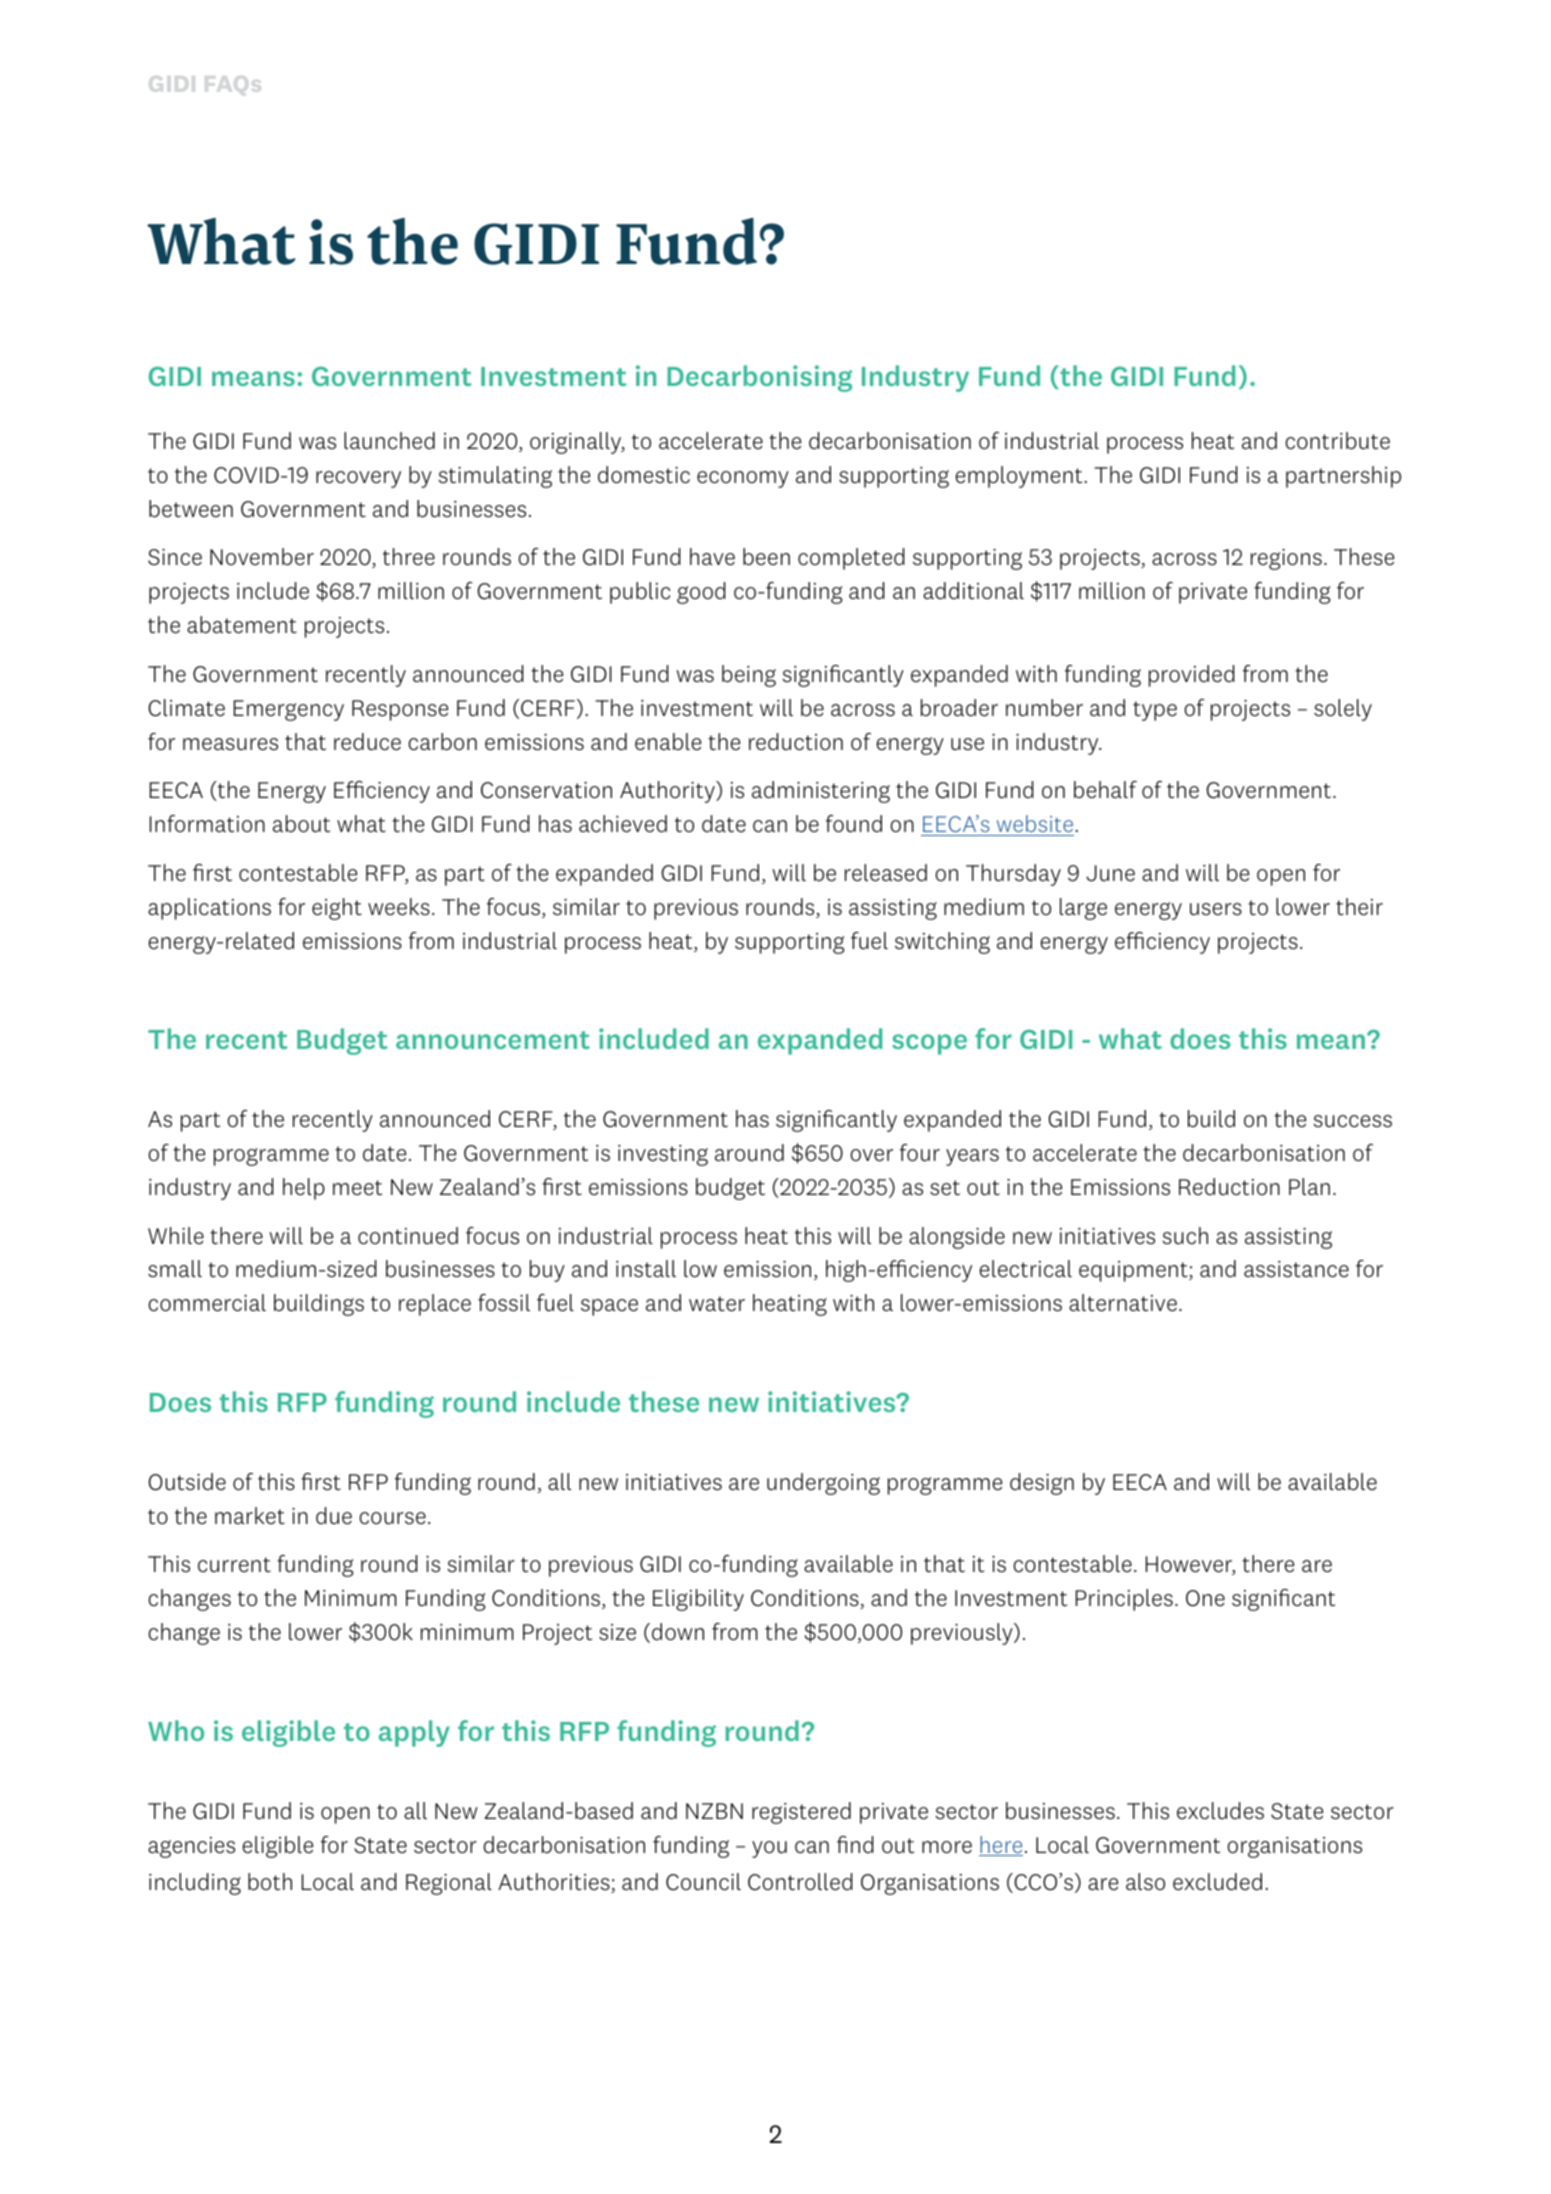  What do you see at coordinates (743, 479) in the screenshot?
I see `economy` at bounding box center [743, 479].
